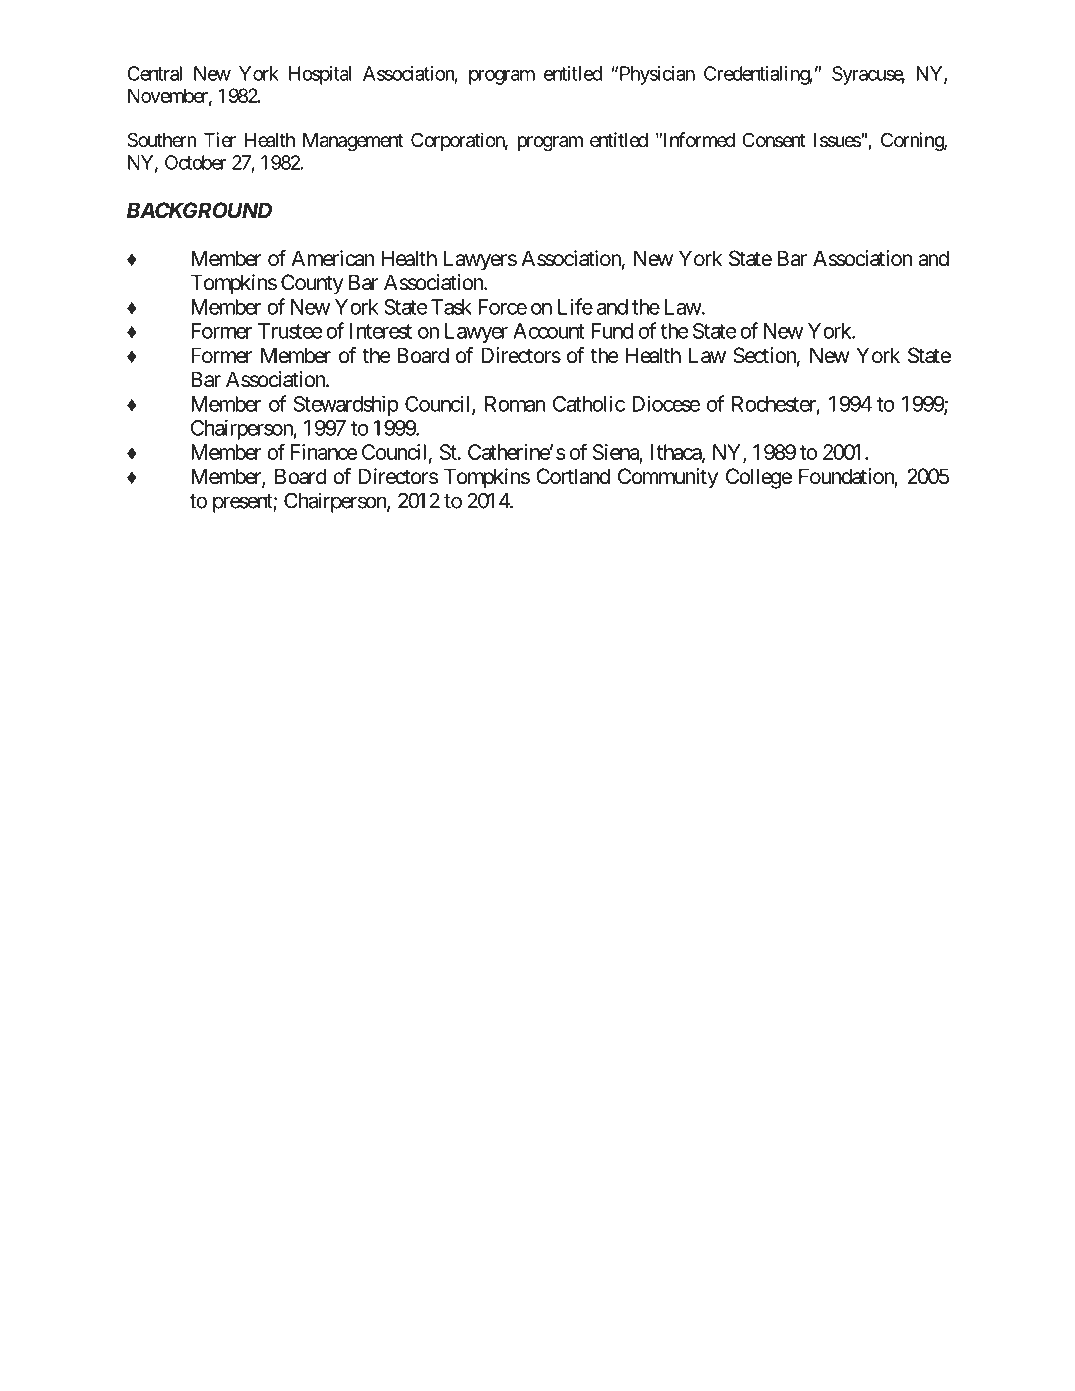 This screenshot has height=1391, width=1075. I want to click on Consent, so click(774, 139).
